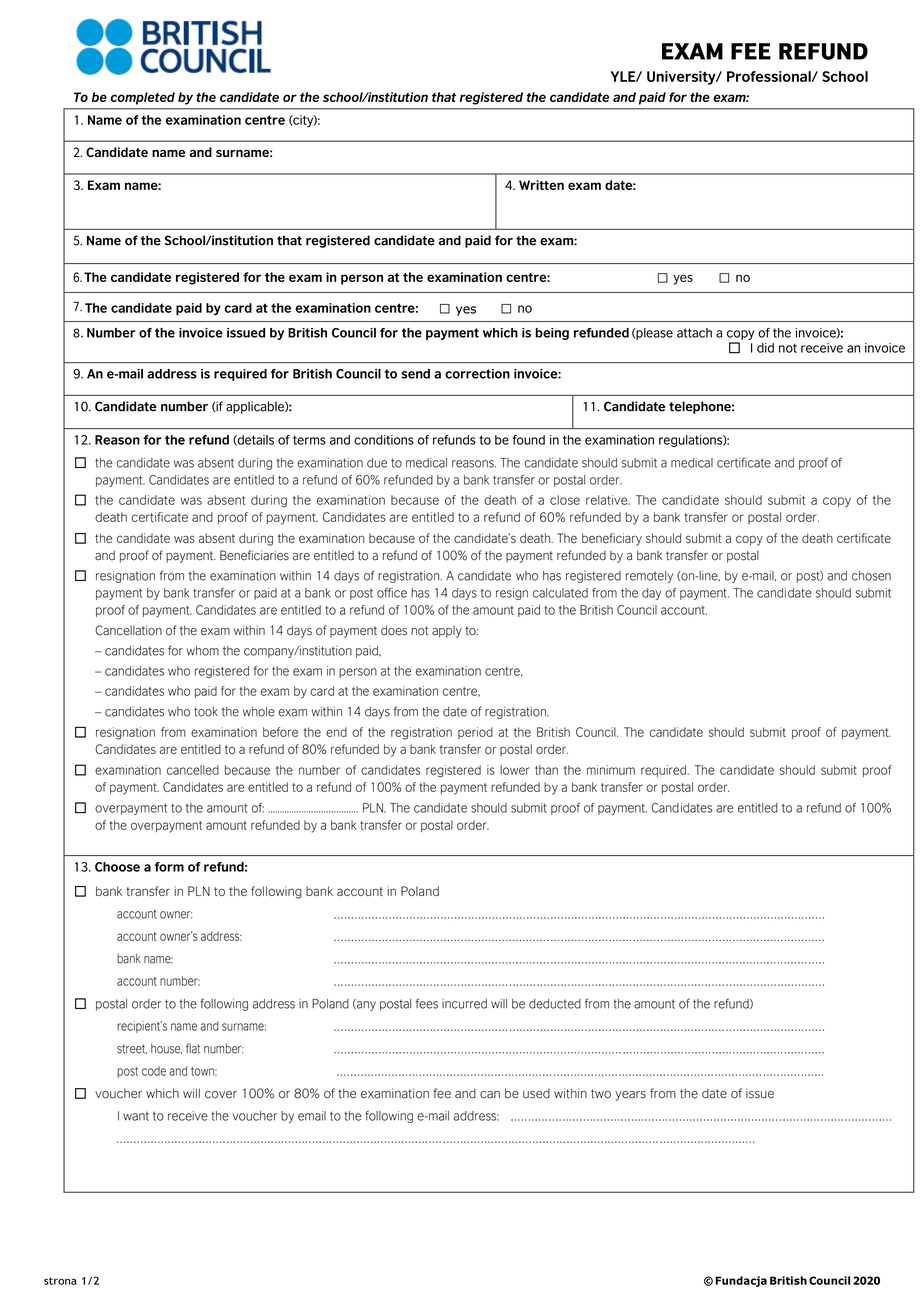  I want to click on strona, so click(60, 1281).
